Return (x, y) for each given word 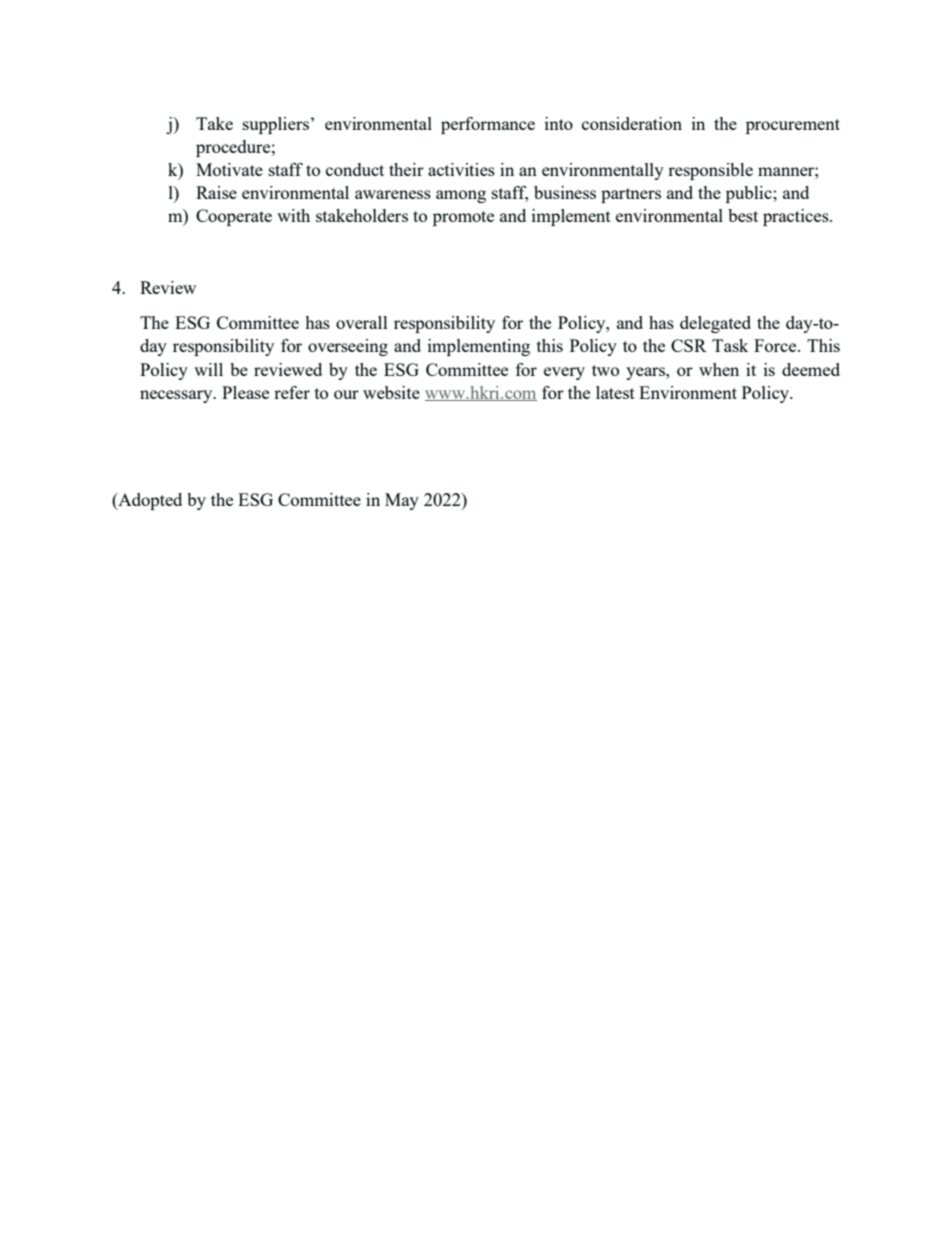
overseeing (348, 347)
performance (488, 125)
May (402, 501)
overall (362, 322)
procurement (793, 126)
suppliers (276, 125)
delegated (715, 324)
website (391, 392)
